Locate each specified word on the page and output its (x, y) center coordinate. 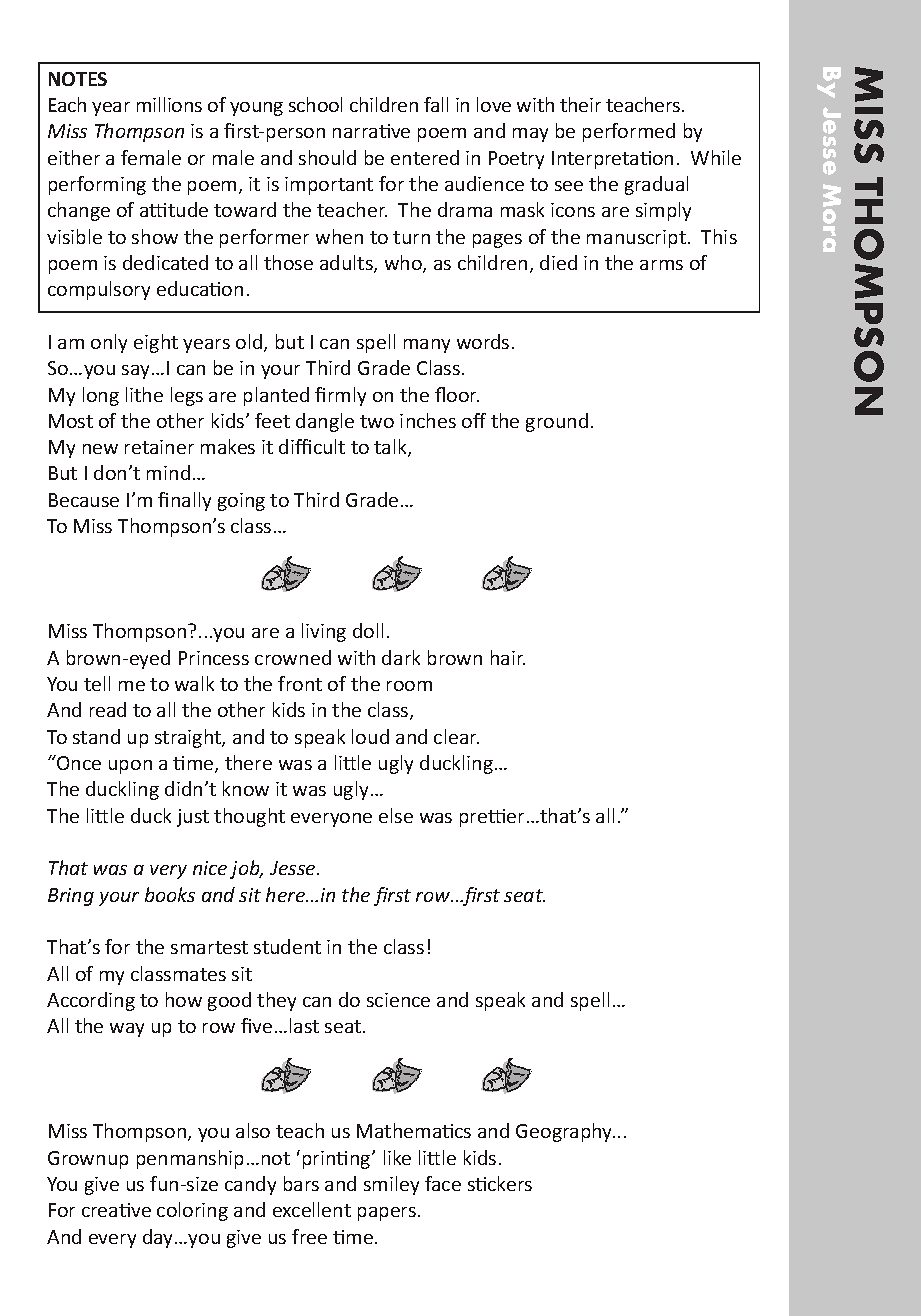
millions (169, 104)
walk (194, 683)
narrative (371, 131)
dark (401, 657)
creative (116, 1210)
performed (629, 132)
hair (508, 657)
